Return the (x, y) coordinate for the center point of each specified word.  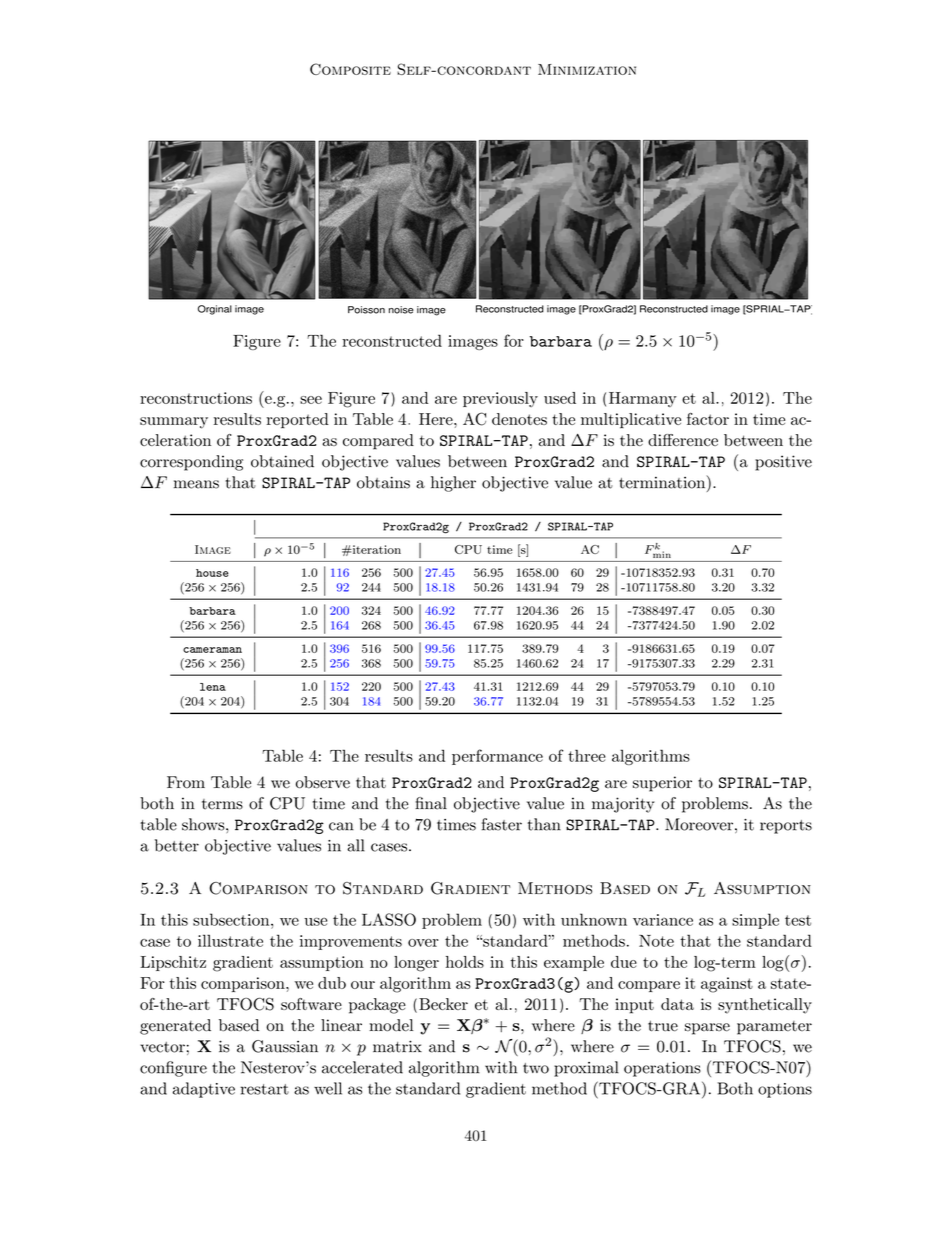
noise (401, 310)
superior (662, 784)
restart (264, 1089)
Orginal (215, 310)
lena (213, 687)
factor (708, 418)
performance (497, 757)
